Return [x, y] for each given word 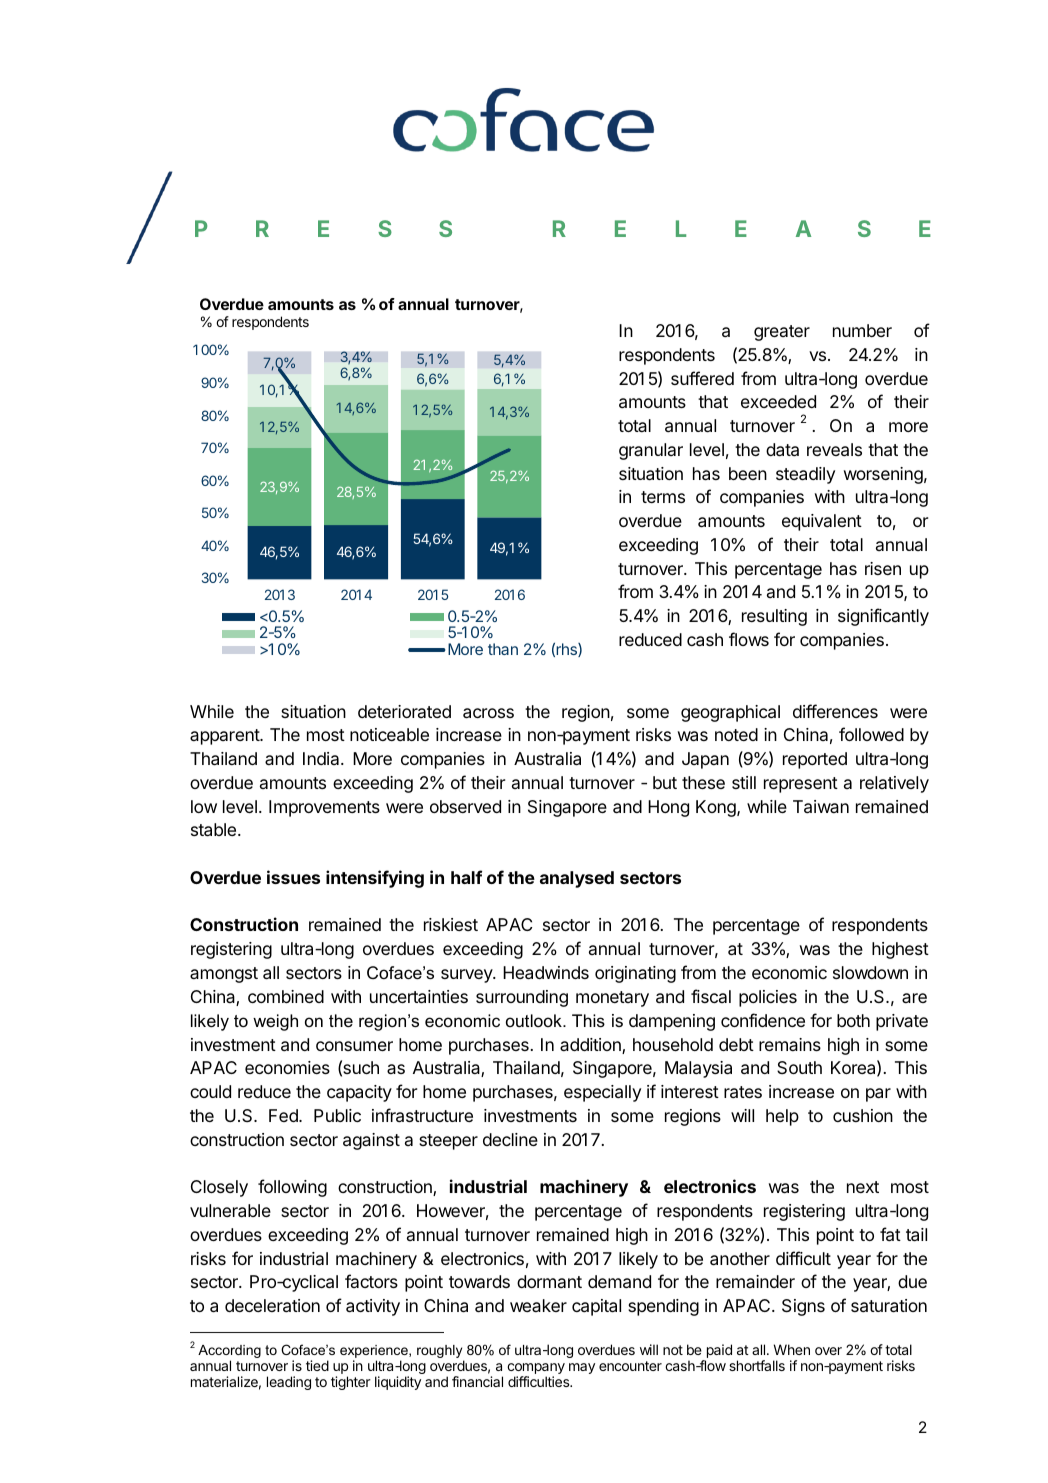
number [862, 330]
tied [317, 1365]
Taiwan [821, 807]
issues [293, 877]
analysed [577, 879]
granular [651, 451]
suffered [702, 378]
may [582, 1368]
